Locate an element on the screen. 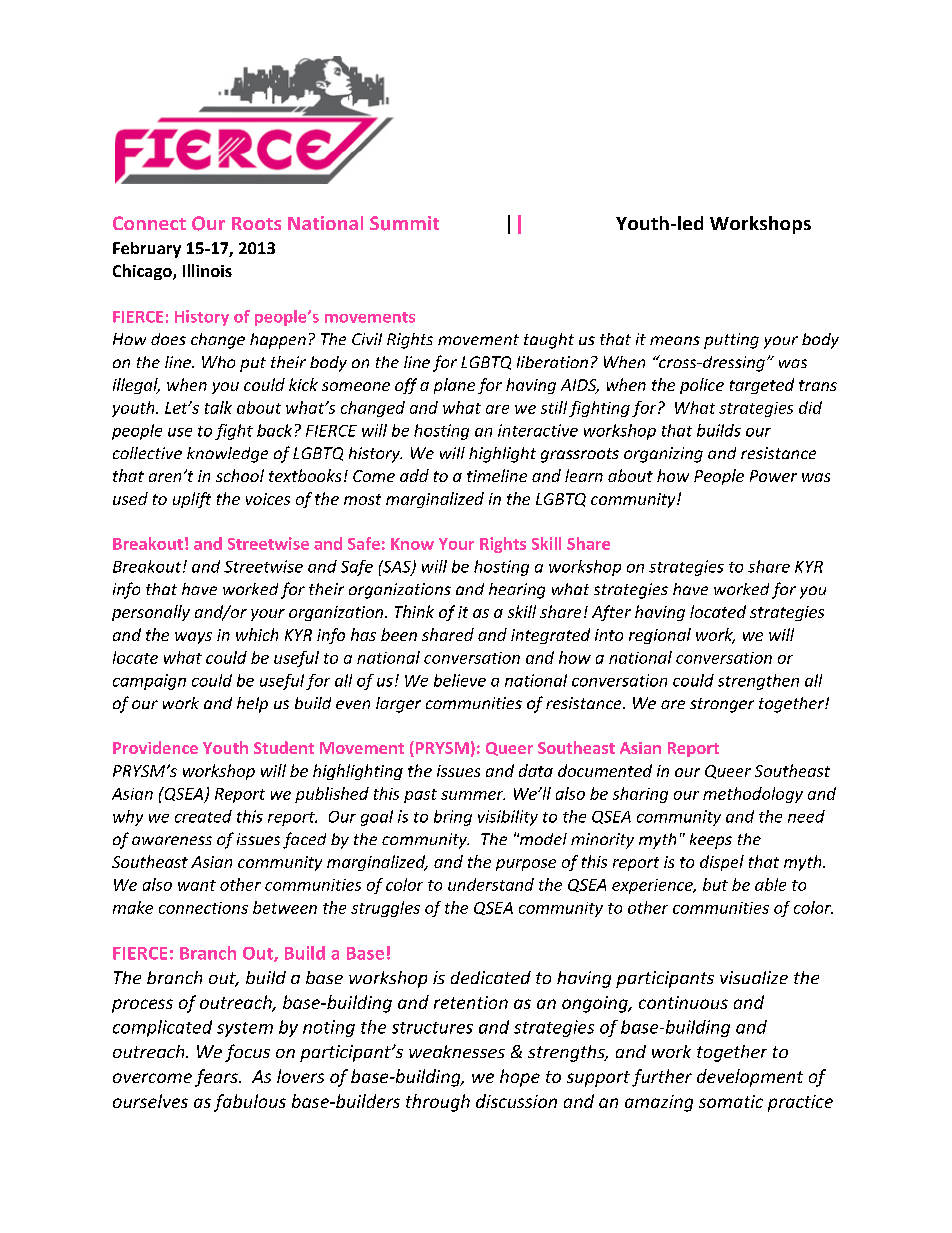  weaknesses is located at coordinates (457, 1051).
